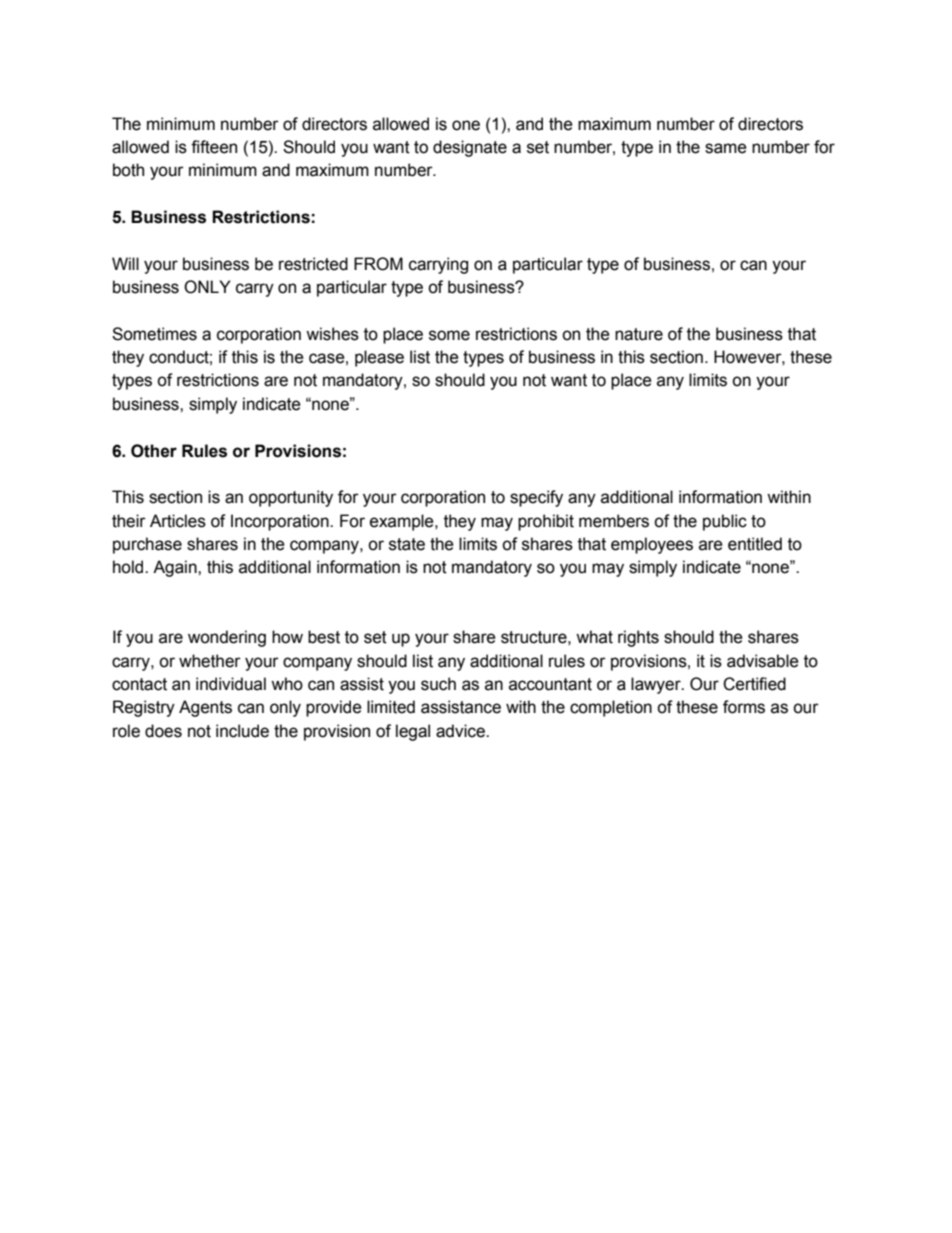 The width and height of the screenshot is (952, 1233). I want to click on same, so click(726, 148).
